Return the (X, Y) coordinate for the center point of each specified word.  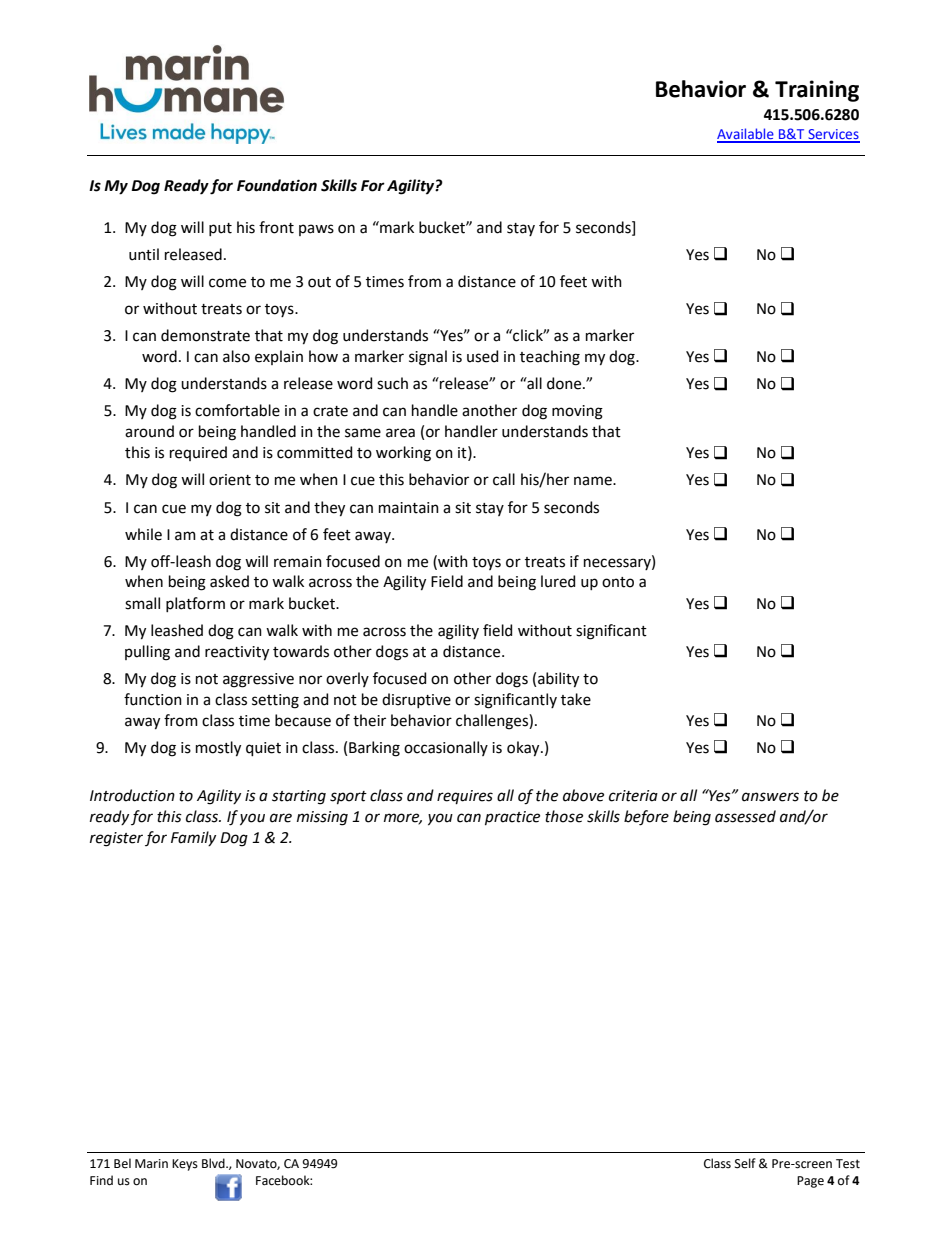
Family (193, 838)
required (198, 453)
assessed (745, 816)
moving (577, 412)
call (504, 479)
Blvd (214, 1163)
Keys (185, 1165)
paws (316, 230)
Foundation (277, 185)
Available (746, 135)
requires (465, 797)
